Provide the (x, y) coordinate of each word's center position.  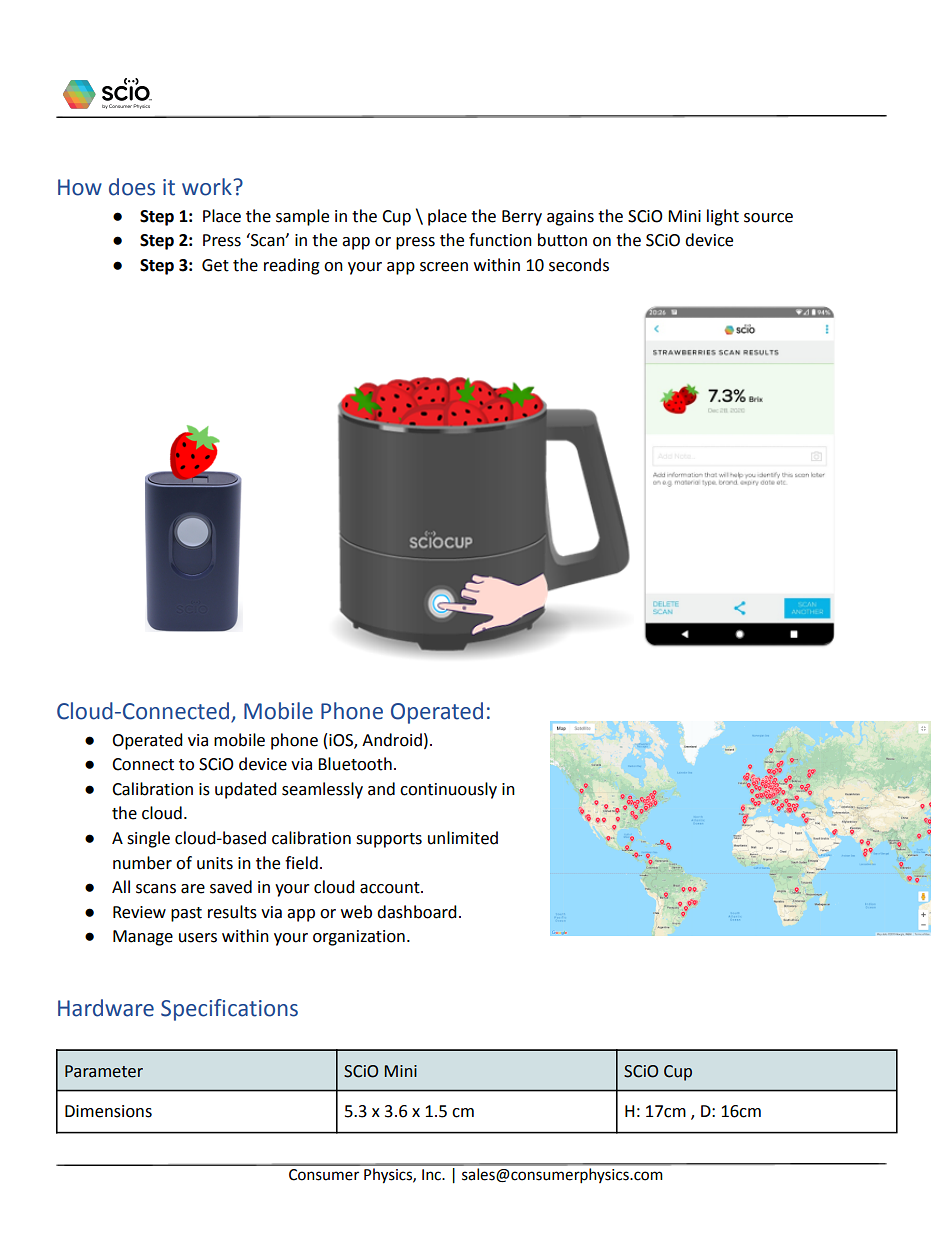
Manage (143, 938)
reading (292, 266)
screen (444, 267)
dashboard (417, 912)
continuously (448, 790)
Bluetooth (355, 764)
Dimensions (108, 1111)
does (132, 187)
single (148, 839)
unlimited (463, 838)
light (723, 217)
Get (215, 265)
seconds (579, 265)
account (391, 888)
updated (246, 790)
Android (392, 740)
